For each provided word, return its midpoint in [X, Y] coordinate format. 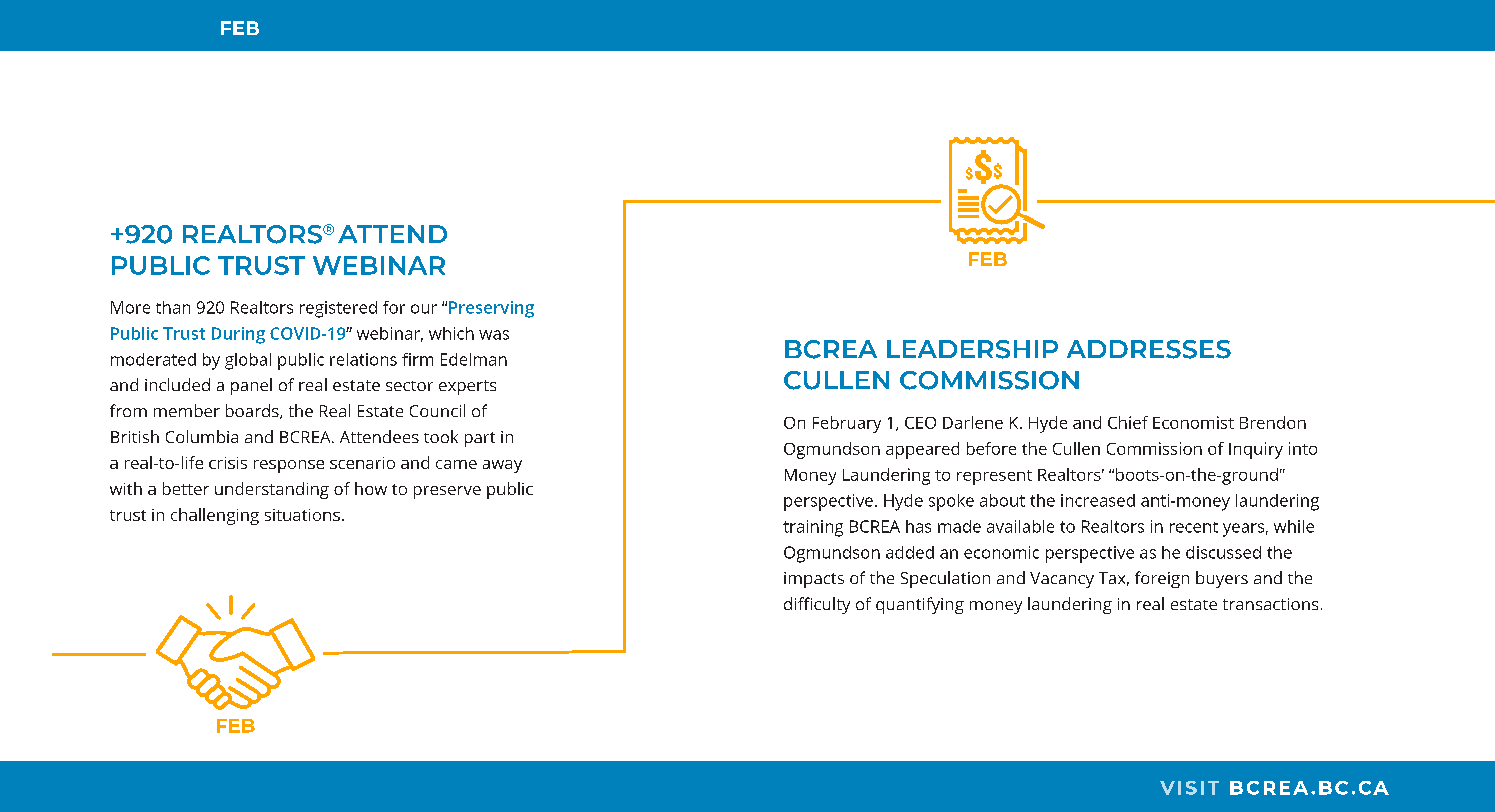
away [502, 466]
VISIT [1189, 788]
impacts [814, 580]
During [238, 335]
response [289, 466]
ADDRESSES [1149, 349]
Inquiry [1256, 450]
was [494, 335]
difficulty [817, 605]
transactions [1270, 604]
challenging [215, 516]
